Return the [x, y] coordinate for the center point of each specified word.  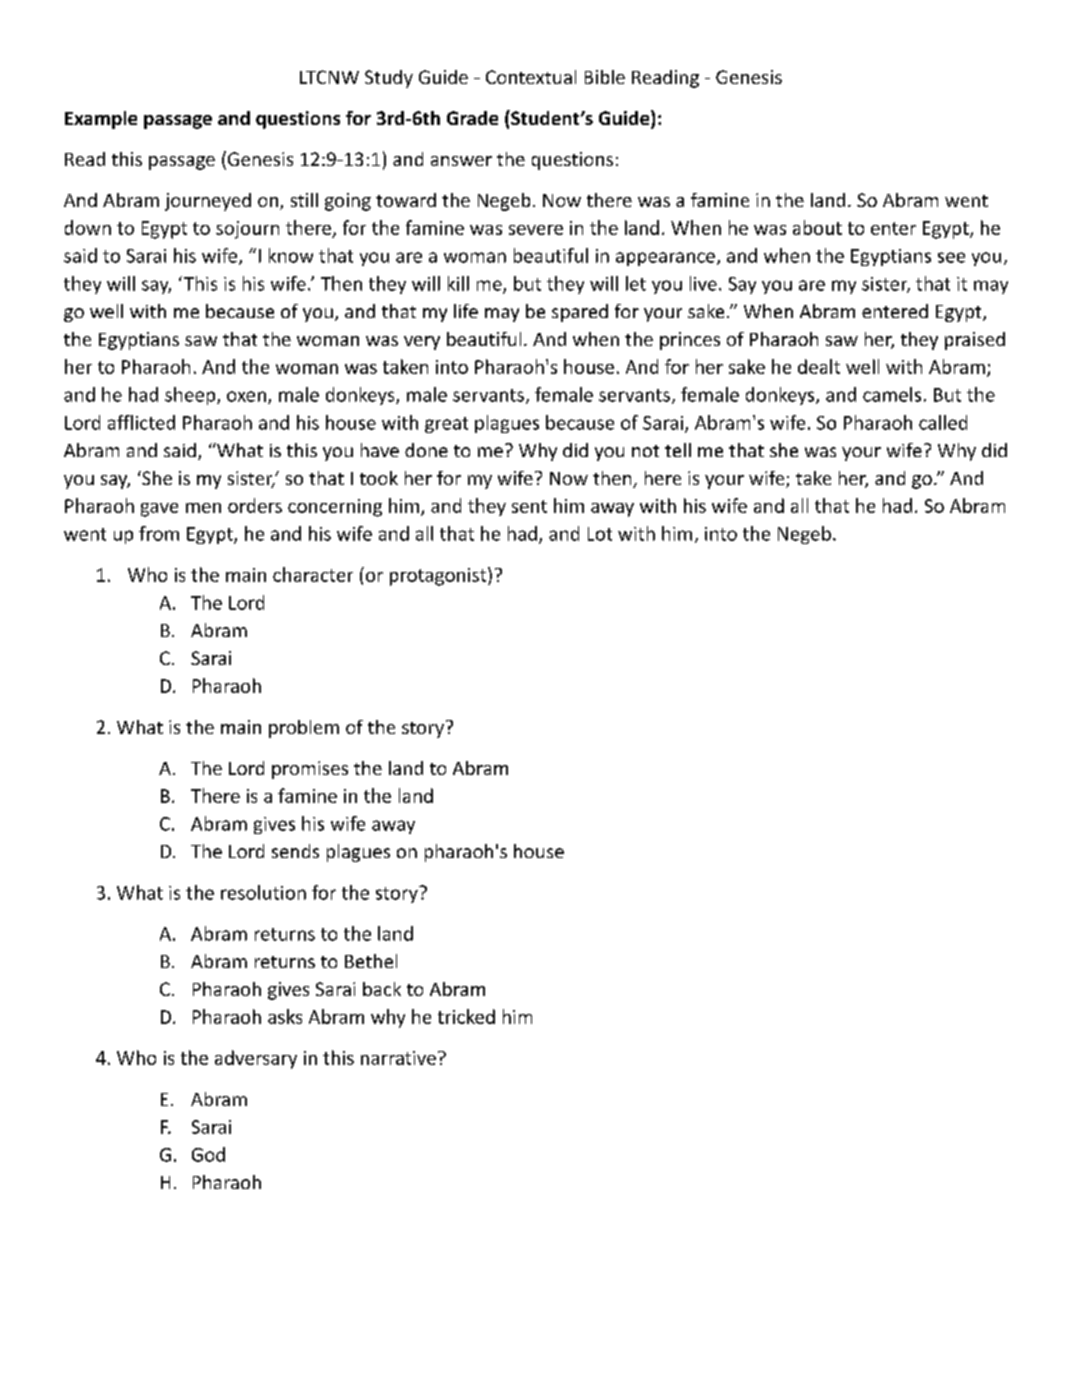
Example [101, 120]
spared [580, 313]
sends [295, 851]
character [313, 574]
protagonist [439, 576]
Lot [600, 534]
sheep [191, 396]
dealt [819, 366]
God [208, 1154]
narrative [398, 1058]
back [382, 989]
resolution [263, 892]
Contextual [531, 77]
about [817, 227]
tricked [466, 1016]
